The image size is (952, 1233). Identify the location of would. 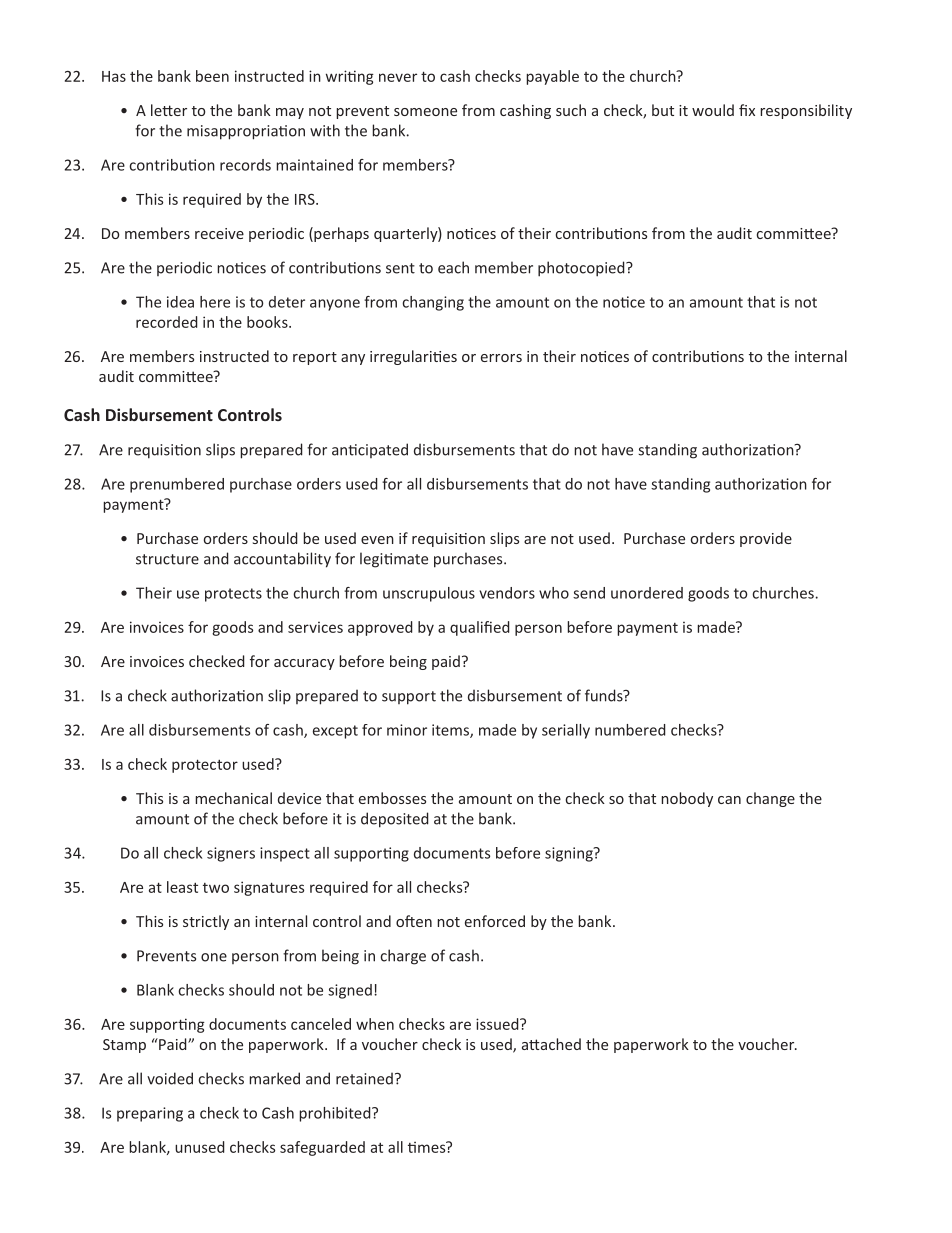
(713, 110).
